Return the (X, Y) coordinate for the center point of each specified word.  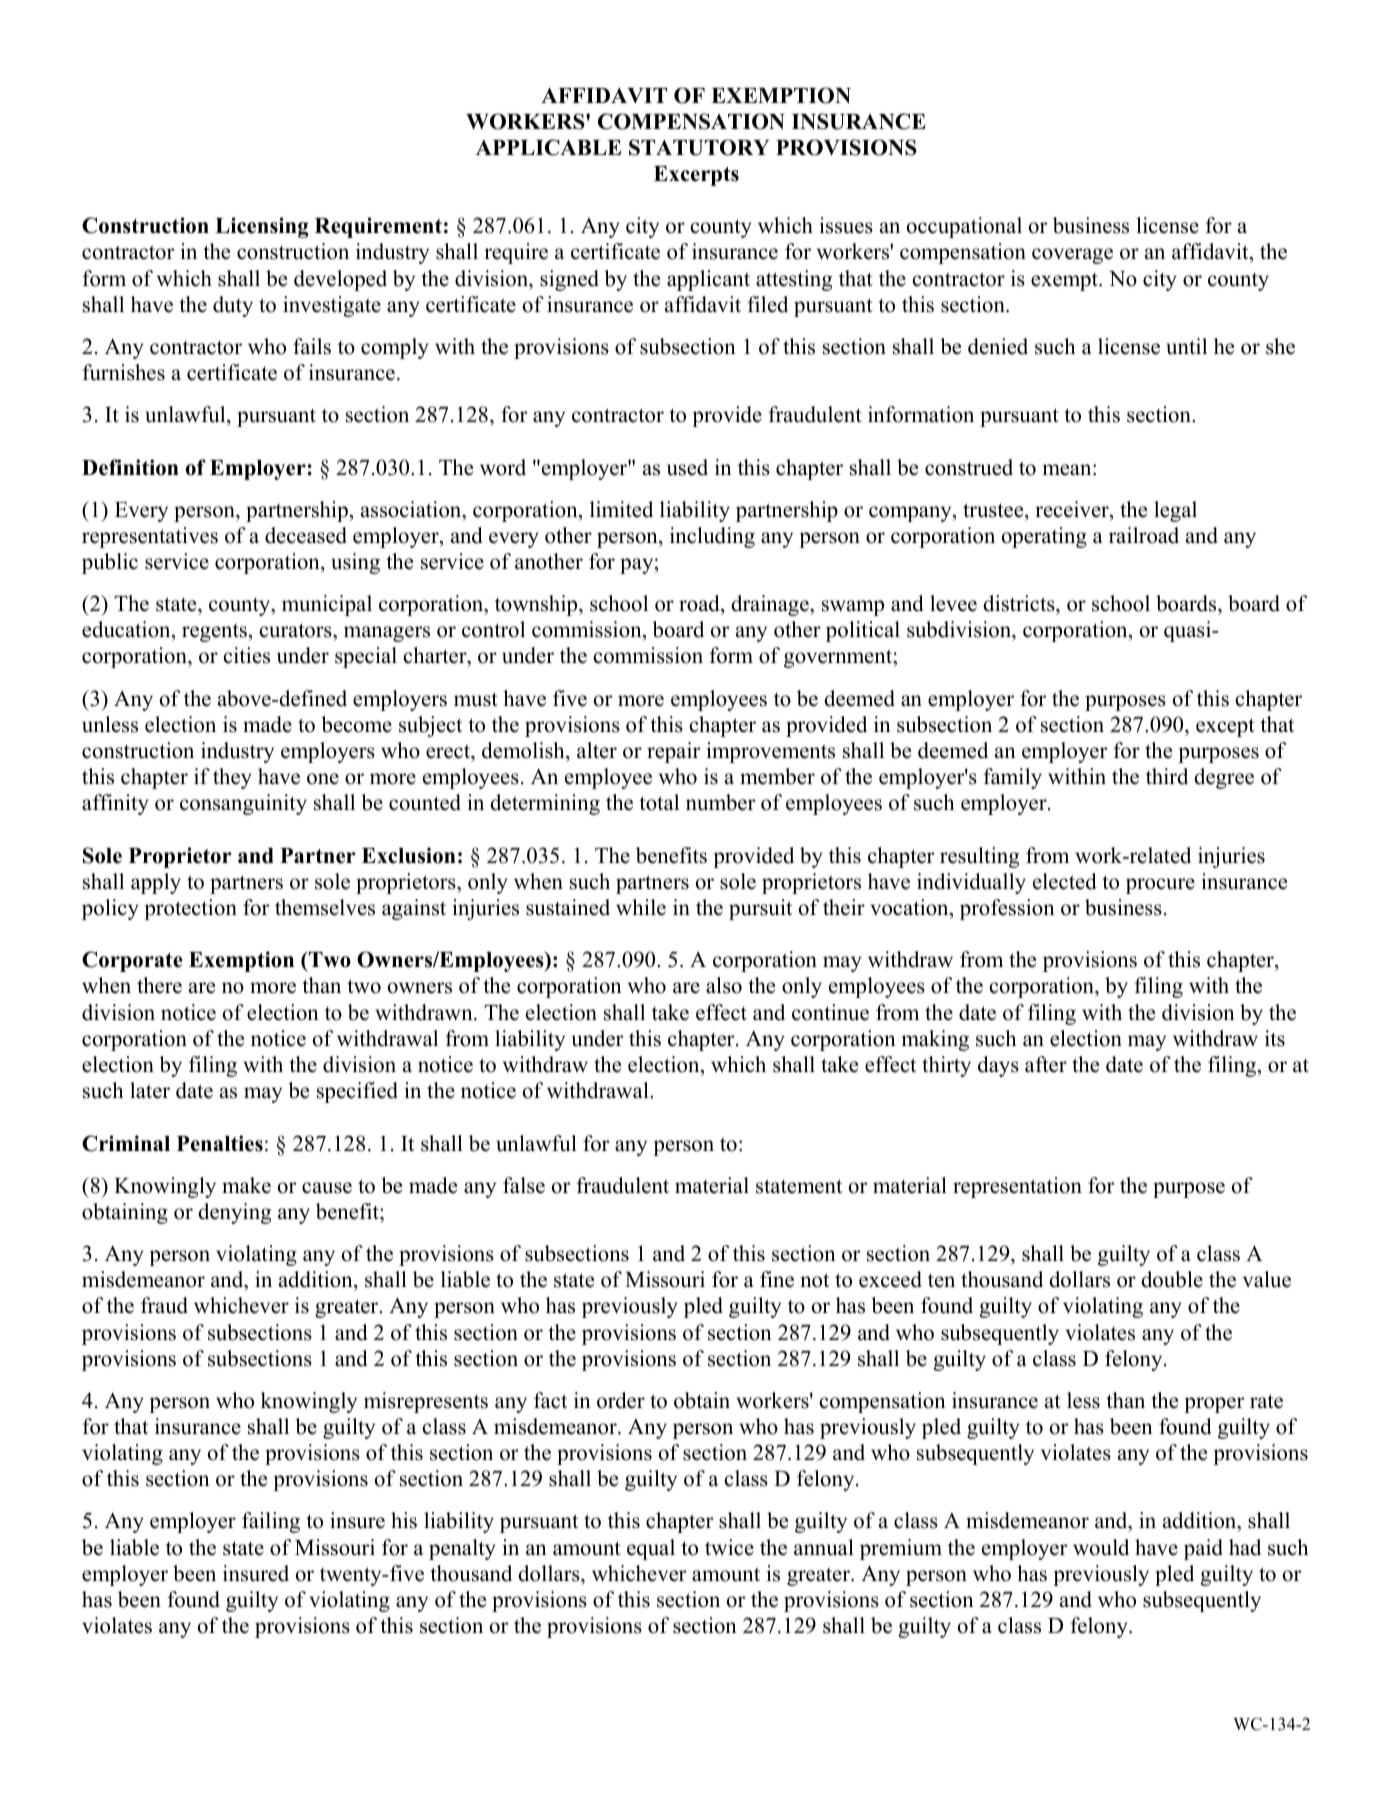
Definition (130, 467)
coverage (1072, 256)
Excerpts (696, 176)
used (687, 467)
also (724, 985)
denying (234, 1213)
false (524, 1185)
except (1225, 727)
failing (271, 1522)
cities (247, 655)
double (1172, 1279)
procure (1160, 886)
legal (1175, 511)
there (159, 985)
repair (673, 752)
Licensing (262, 227)
